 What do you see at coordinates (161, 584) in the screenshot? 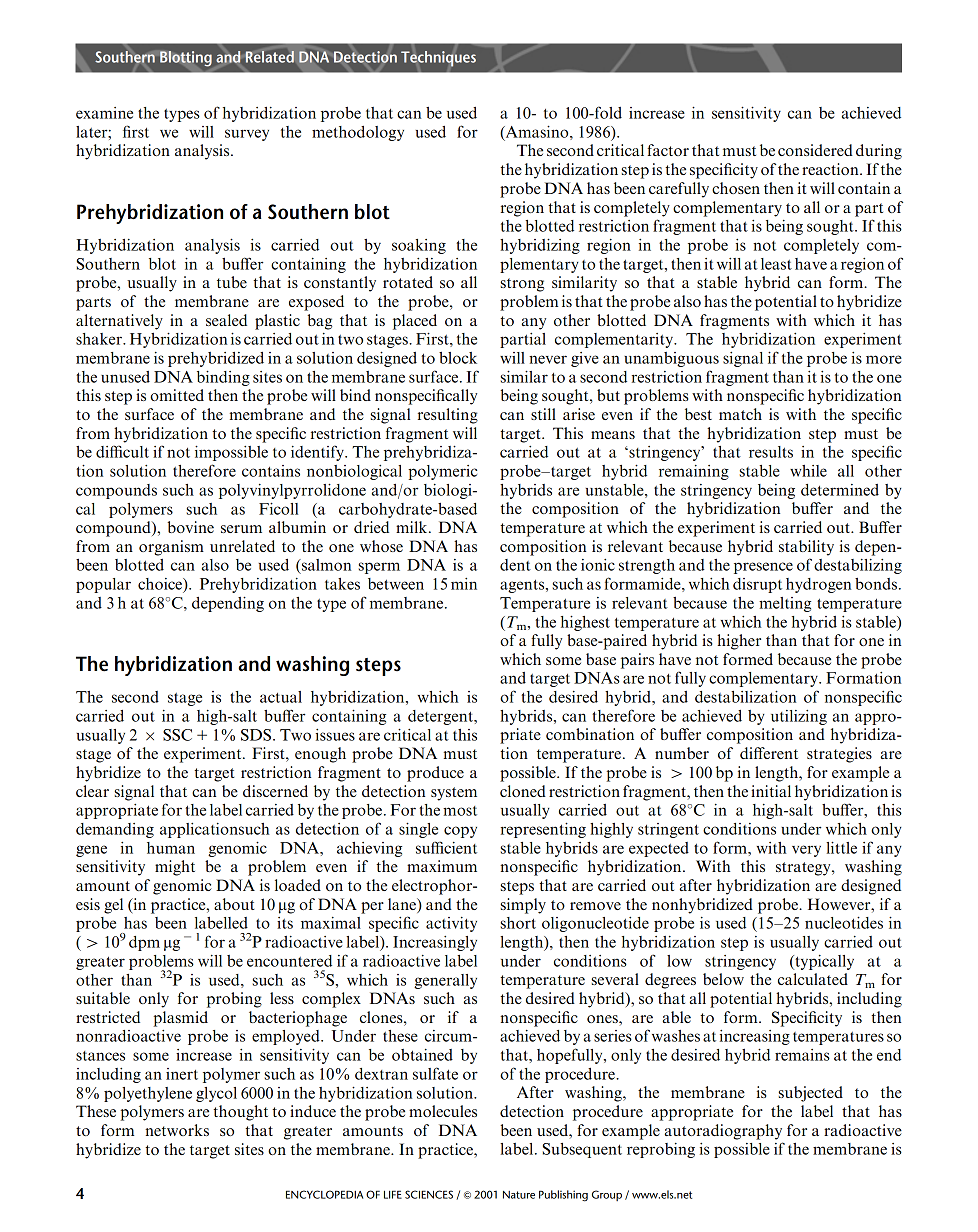
I see `choice` at bounding box center [161, 584].
